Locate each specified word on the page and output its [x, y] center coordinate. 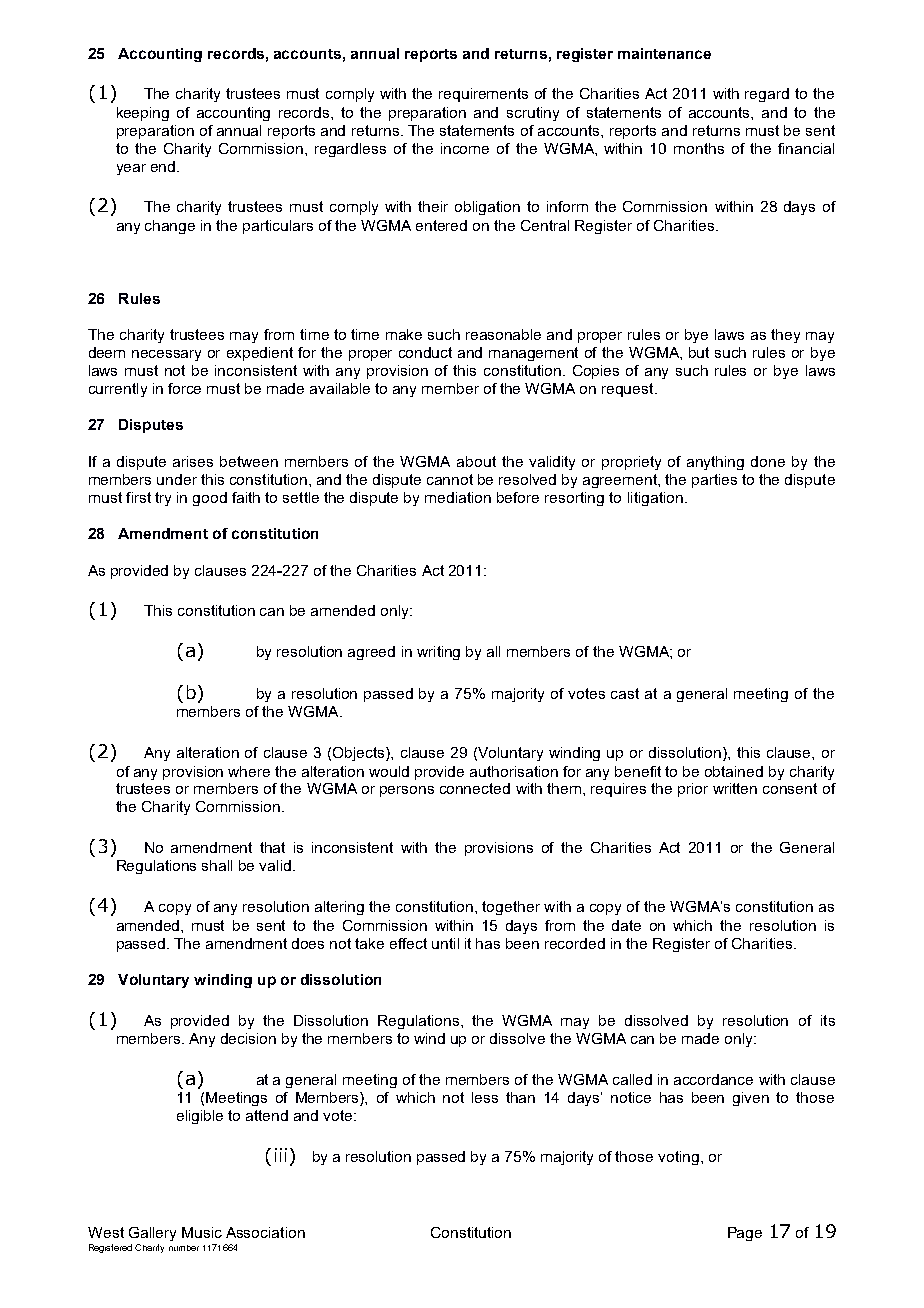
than [520, 1097]
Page [745, 1234]
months [699, 148]
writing [438, 653]
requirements [483, 95]
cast [625, 693]
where [249, 771]
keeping [143, 114]
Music [202, 1232]
